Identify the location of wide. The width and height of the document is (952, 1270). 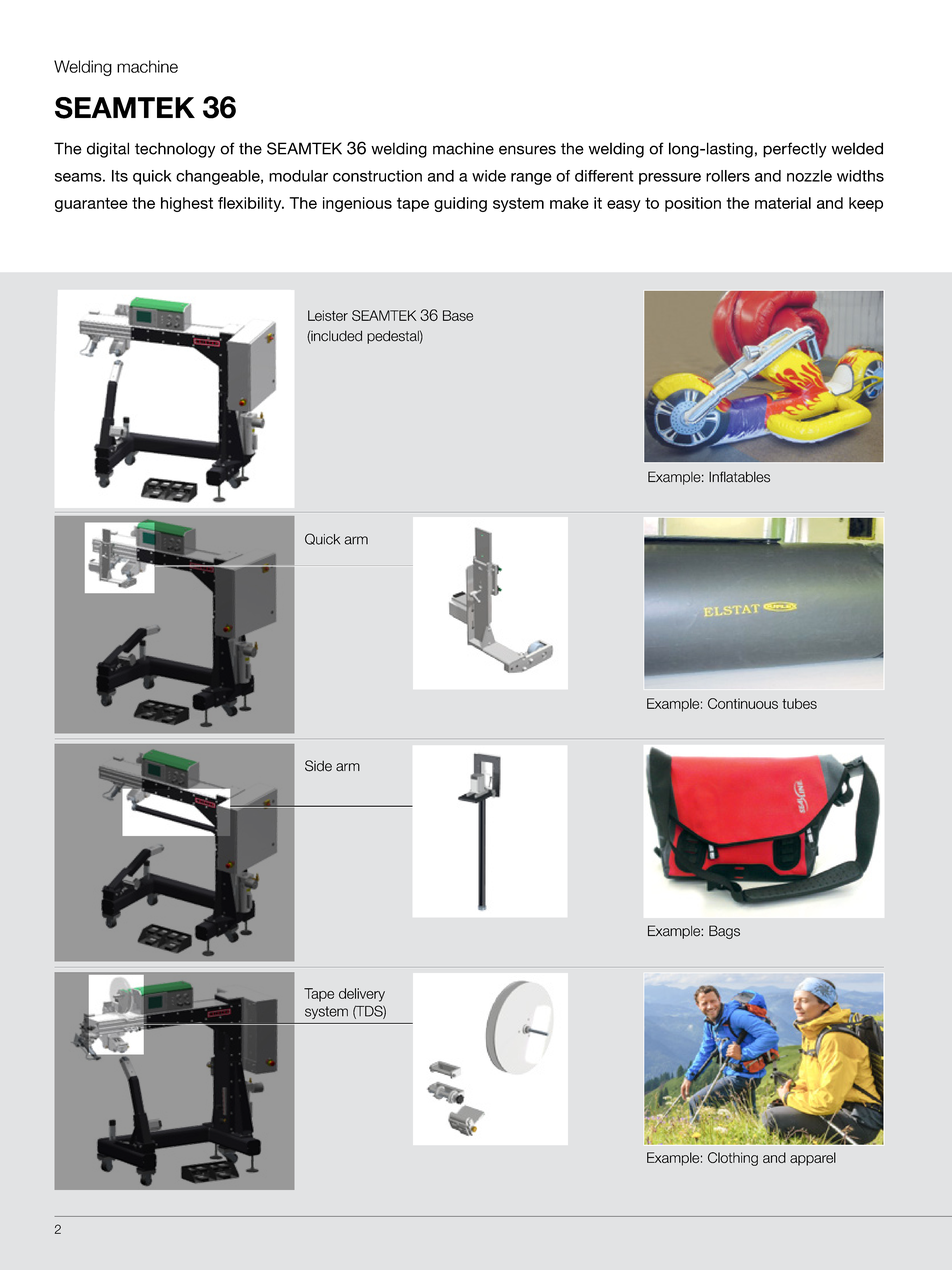
(489, 176).
